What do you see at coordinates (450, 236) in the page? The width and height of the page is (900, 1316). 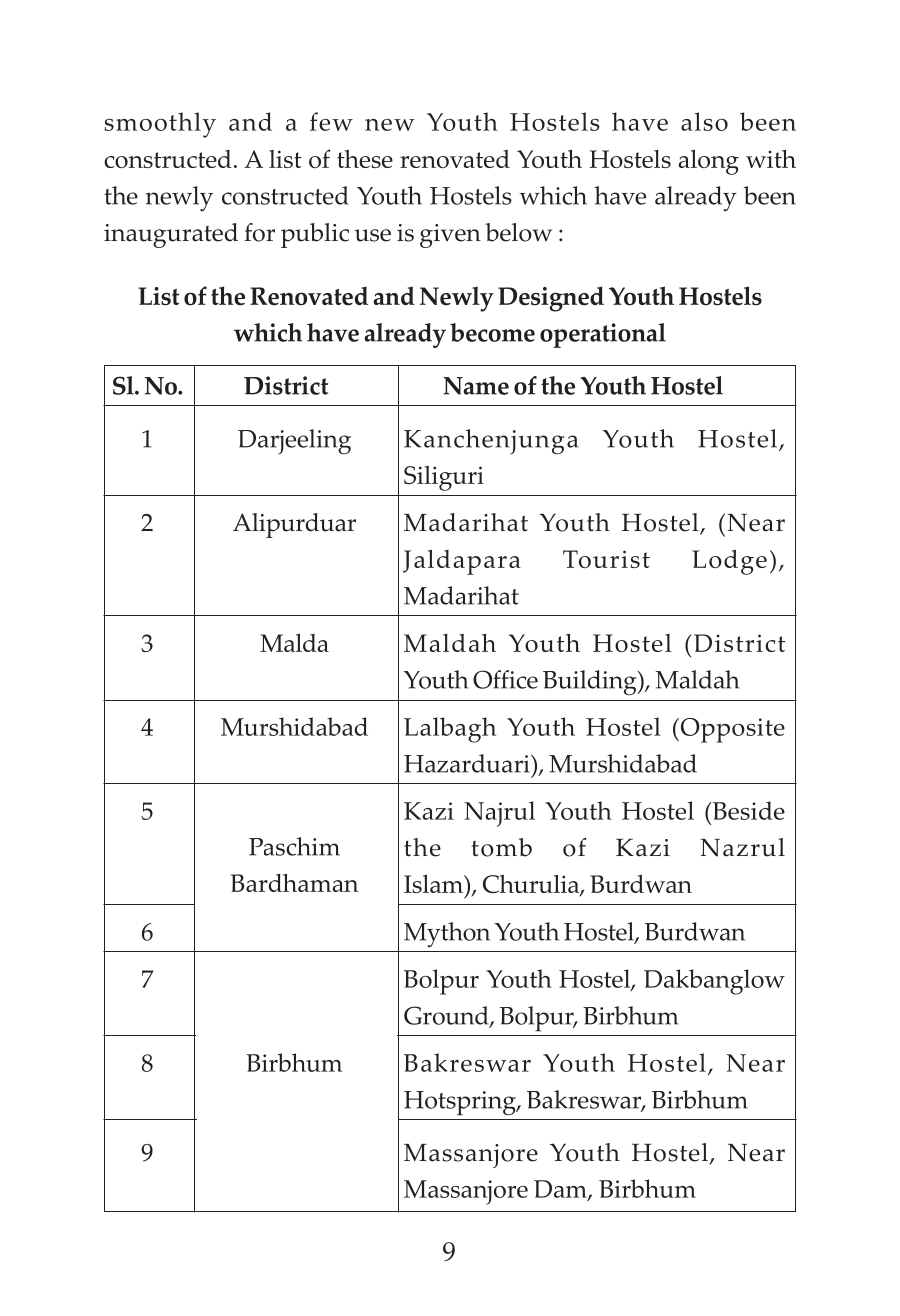 I see `given` at bounding box center [450, 236].
